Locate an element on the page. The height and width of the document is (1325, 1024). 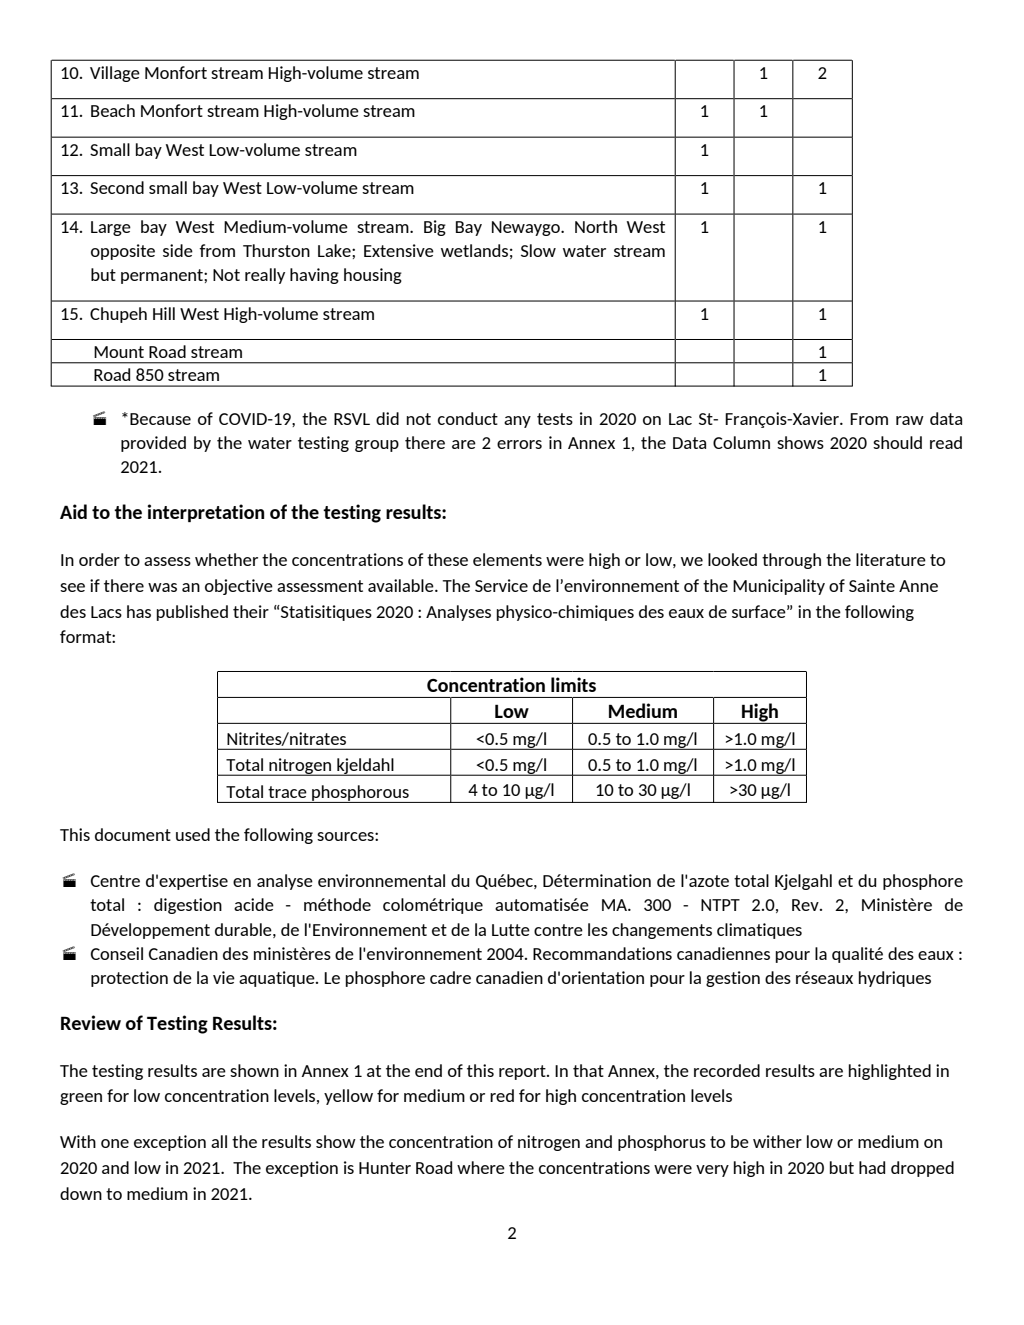
North is located at coordinates (596, 226).
